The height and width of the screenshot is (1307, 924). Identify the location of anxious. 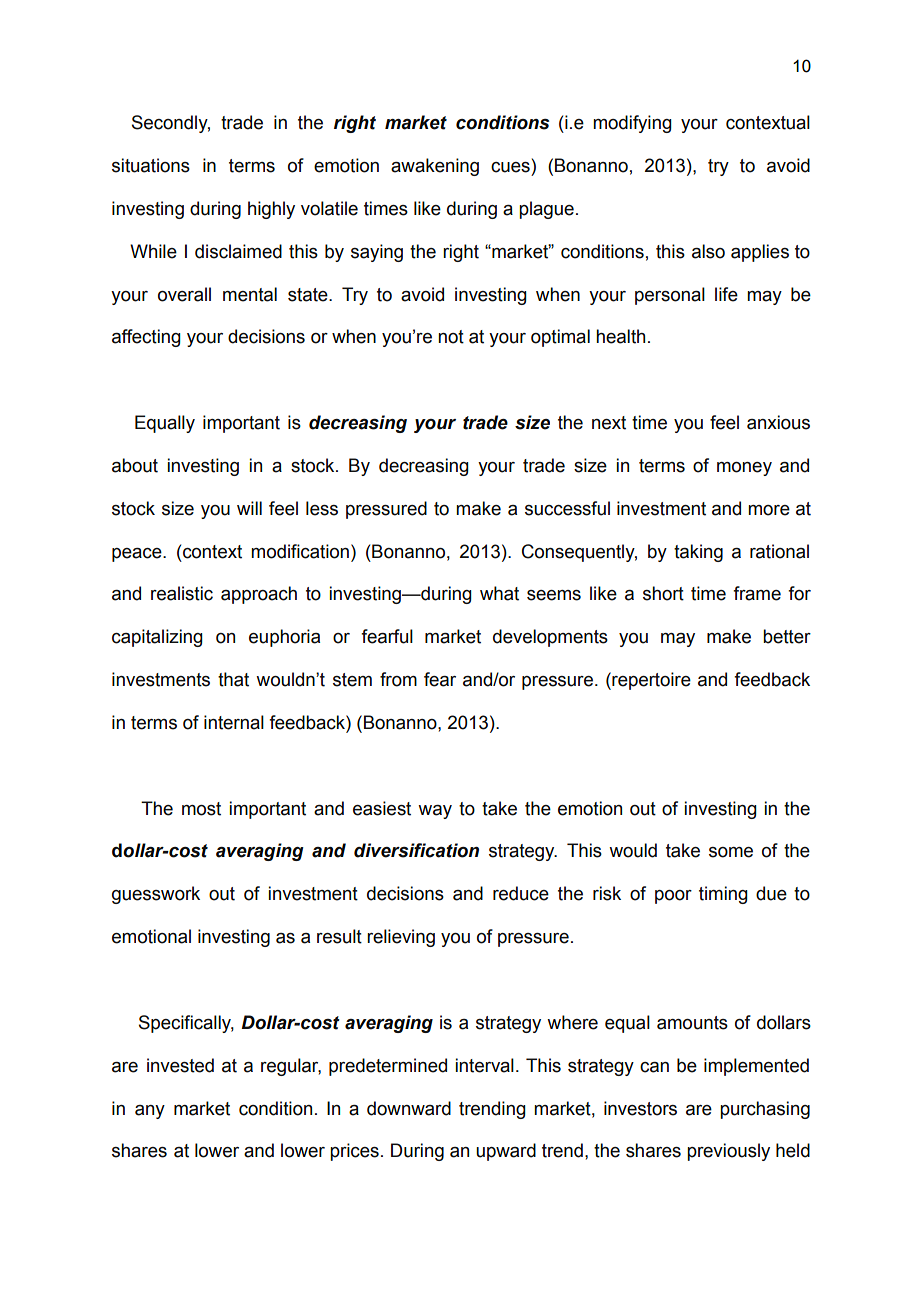
(778, 422).
